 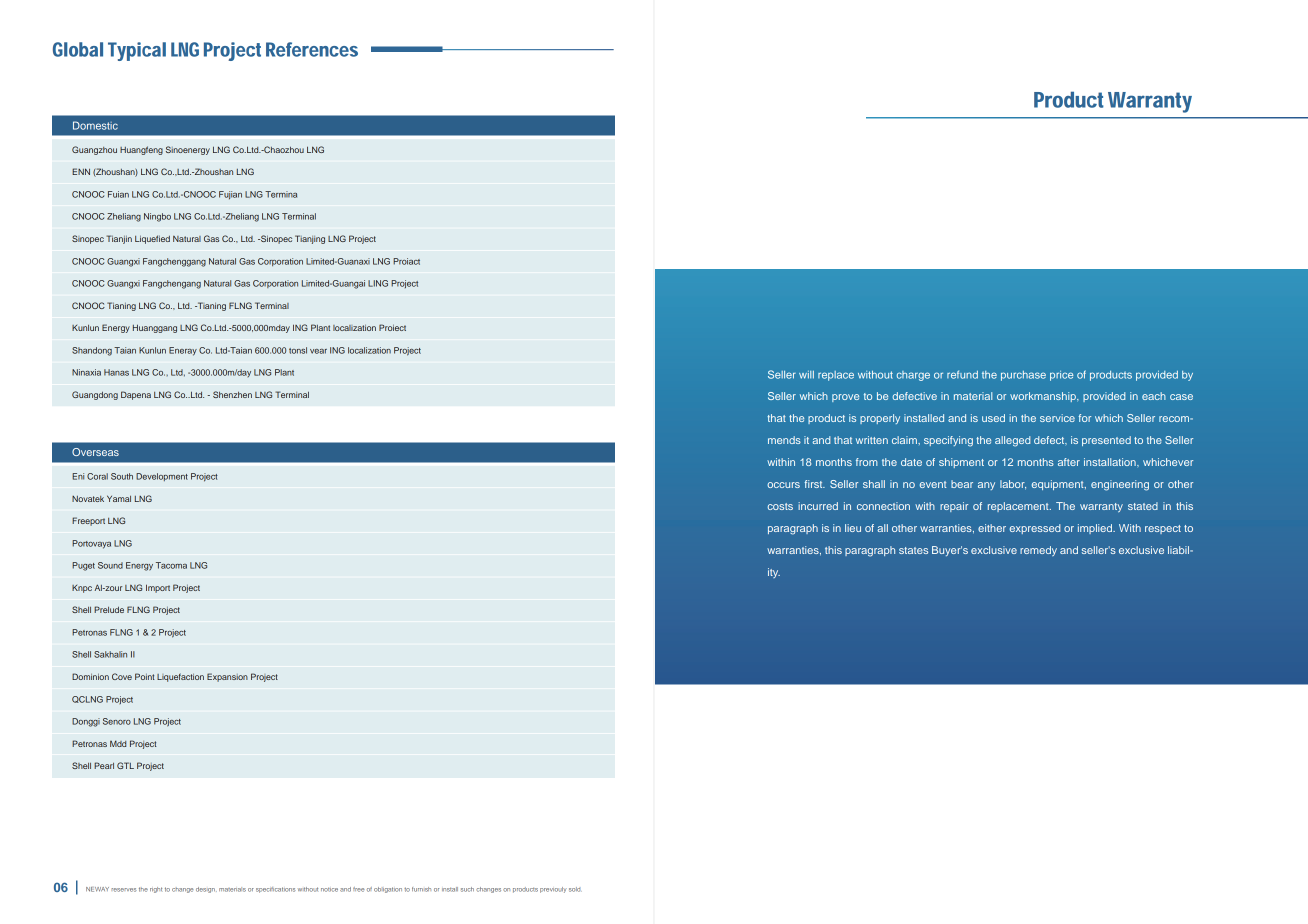 I want to click on price, so click(x=1061, y=376).
